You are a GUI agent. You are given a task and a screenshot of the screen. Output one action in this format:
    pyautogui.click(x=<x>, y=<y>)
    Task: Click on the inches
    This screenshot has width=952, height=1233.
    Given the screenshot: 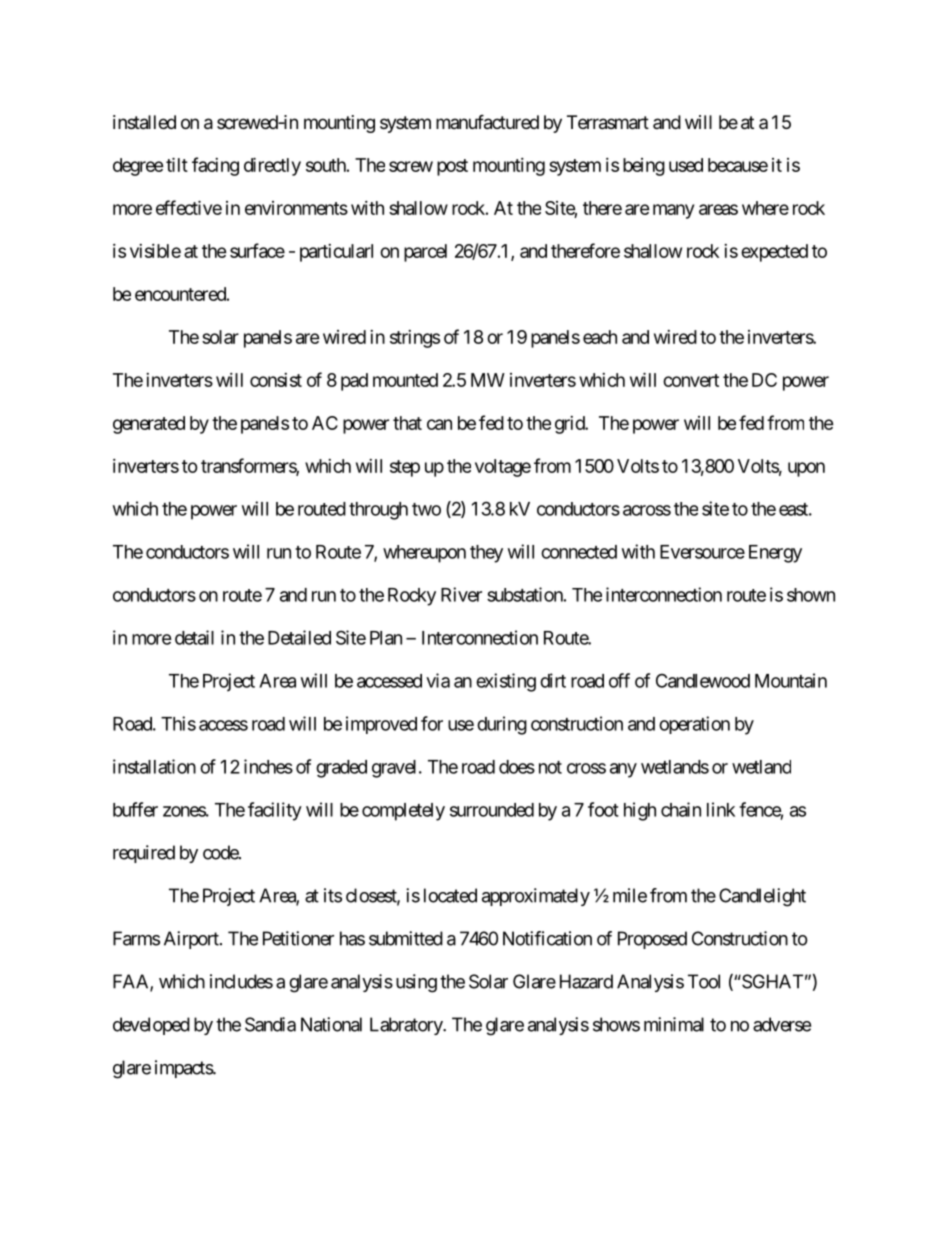 What is the action you would take?
    pyautogui.click(x=268, y=766)
